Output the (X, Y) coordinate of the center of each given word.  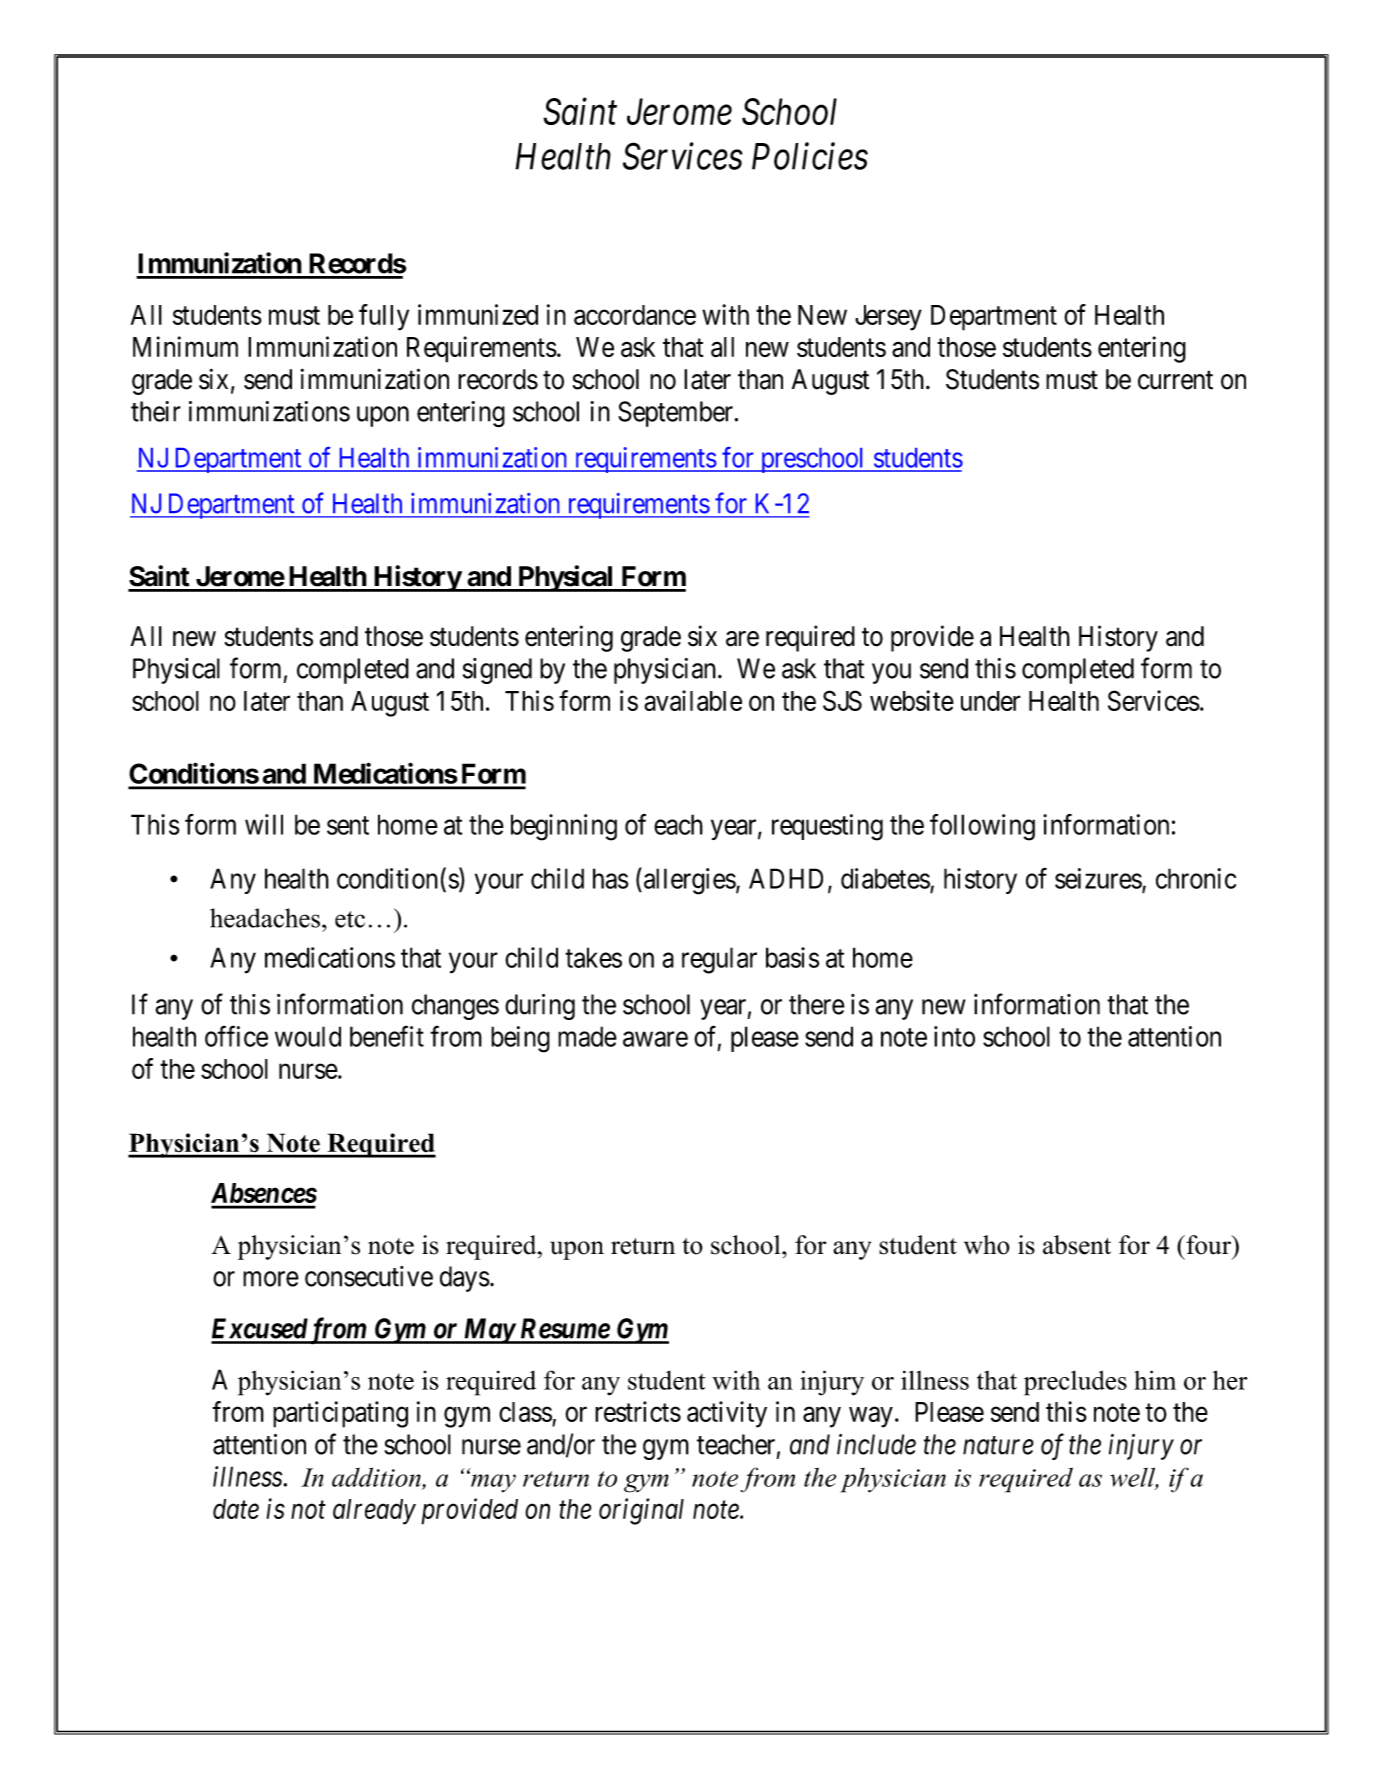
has (611, 878)
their (156, 411)
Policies (810, 156)
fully (384, 317)
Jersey (888, 318)
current (1175, 380)
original (641, 1511)
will (264, 824)
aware (655, 1039)
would (308, 1036)
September (675, 414)
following (982, 827)
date (236, 1509)
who (987, 1245)
